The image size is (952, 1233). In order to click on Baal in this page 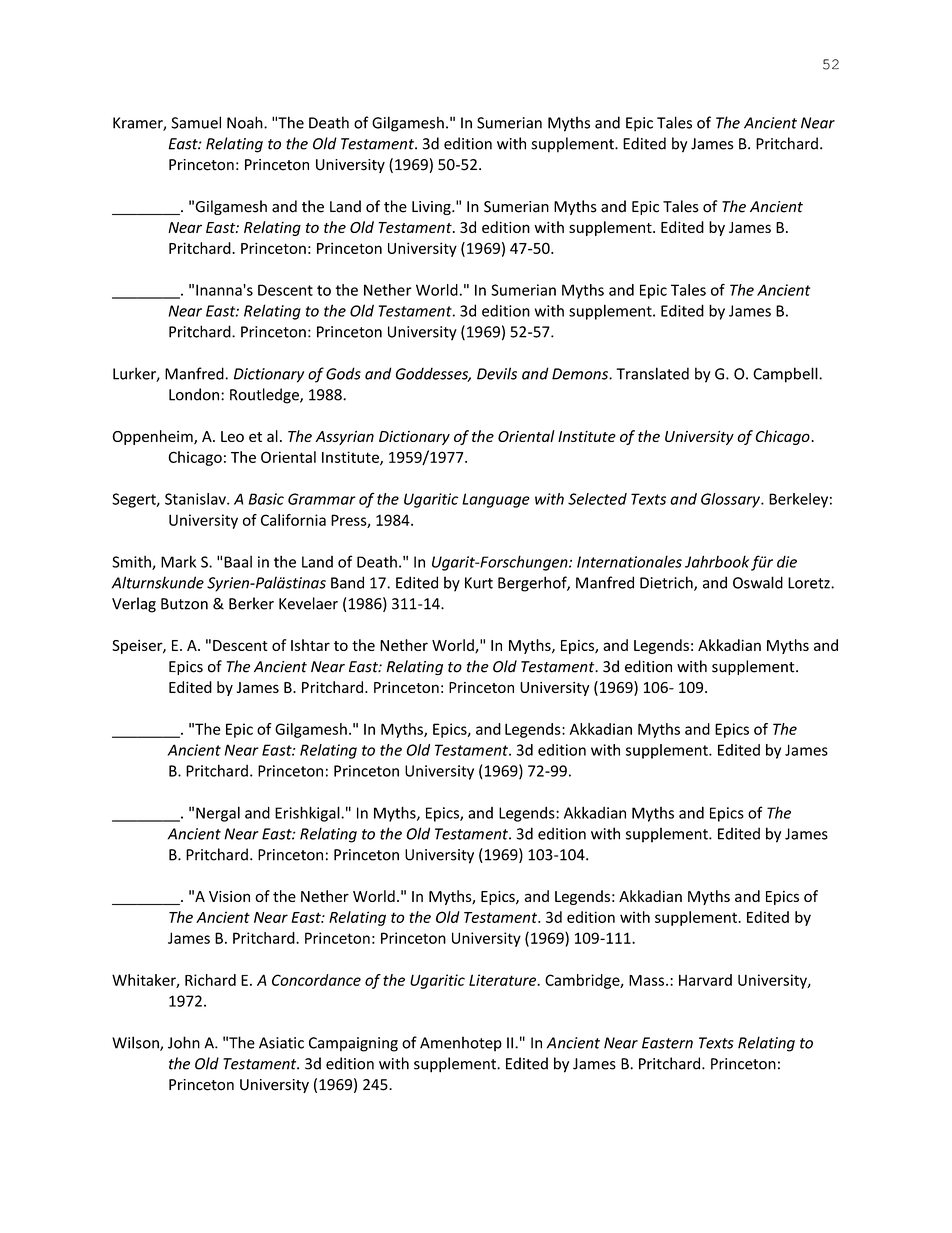, I will do `click(238, 561)`.
